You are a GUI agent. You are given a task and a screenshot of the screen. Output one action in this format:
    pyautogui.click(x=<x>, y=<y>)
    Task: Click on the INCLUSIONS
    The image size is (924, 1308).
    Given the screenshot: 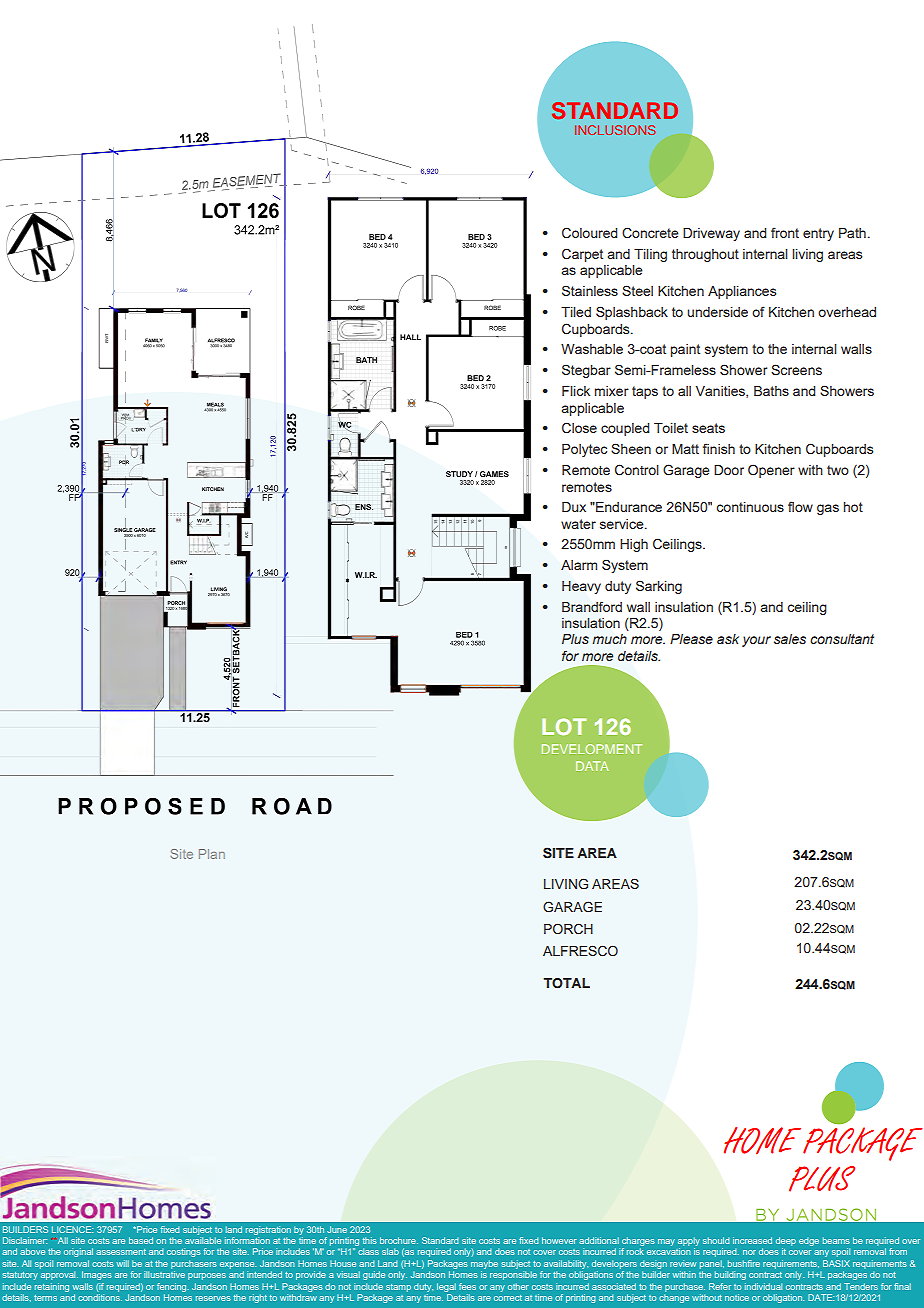 What is the action you would take?
    pyautogui.click(x=615, y=130)
